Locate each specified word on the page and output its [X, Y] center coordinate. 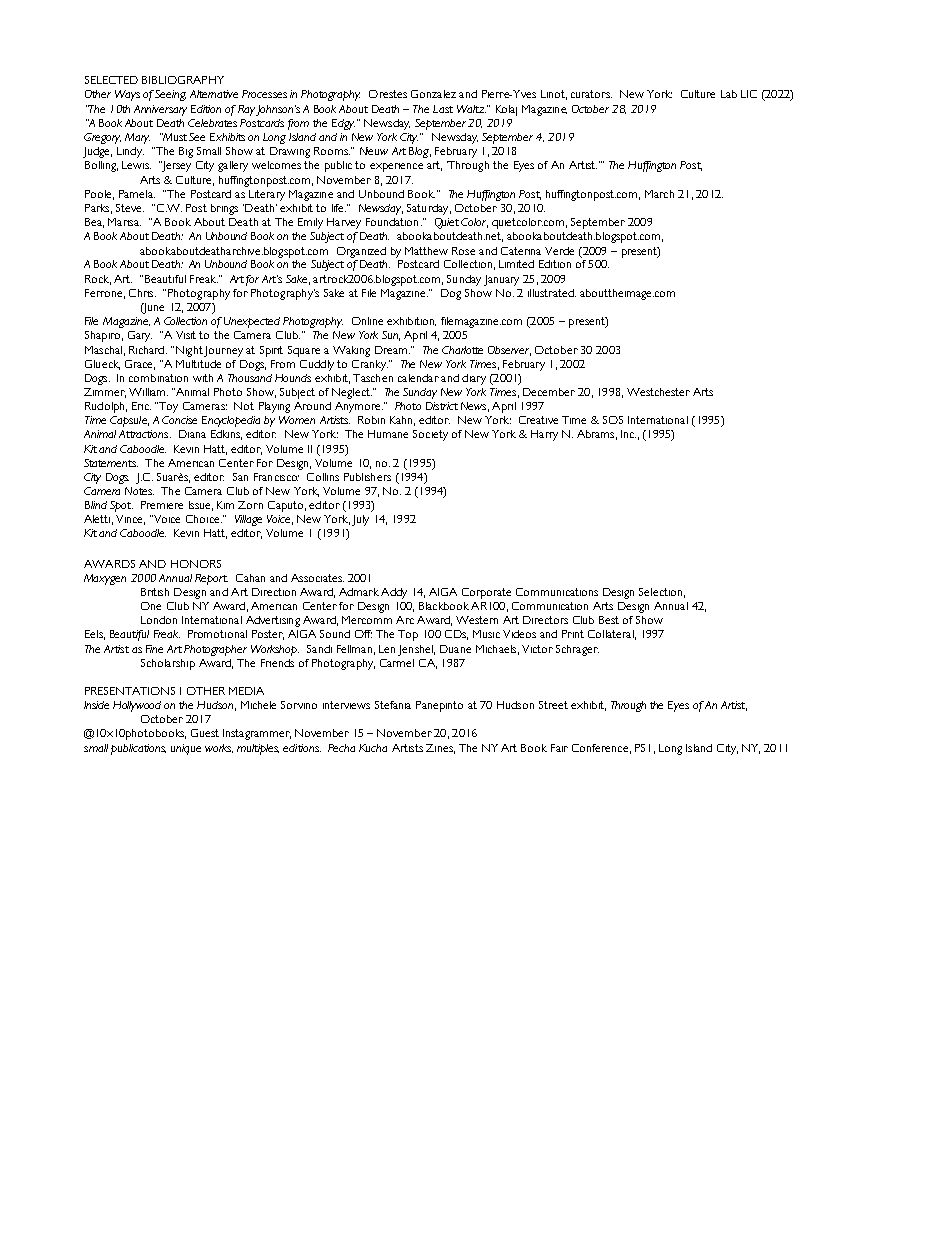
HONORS [196, 564]
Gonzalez [433, 94]
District [442, 406]
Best [609, 620]
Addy [394, 593]
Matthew [426, 251]
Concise [179, 420]
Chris [142, 293]
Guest [205, 733]
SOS [613, 420]
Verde [559, 251]
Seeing [170, 95]
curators [591, 94]
